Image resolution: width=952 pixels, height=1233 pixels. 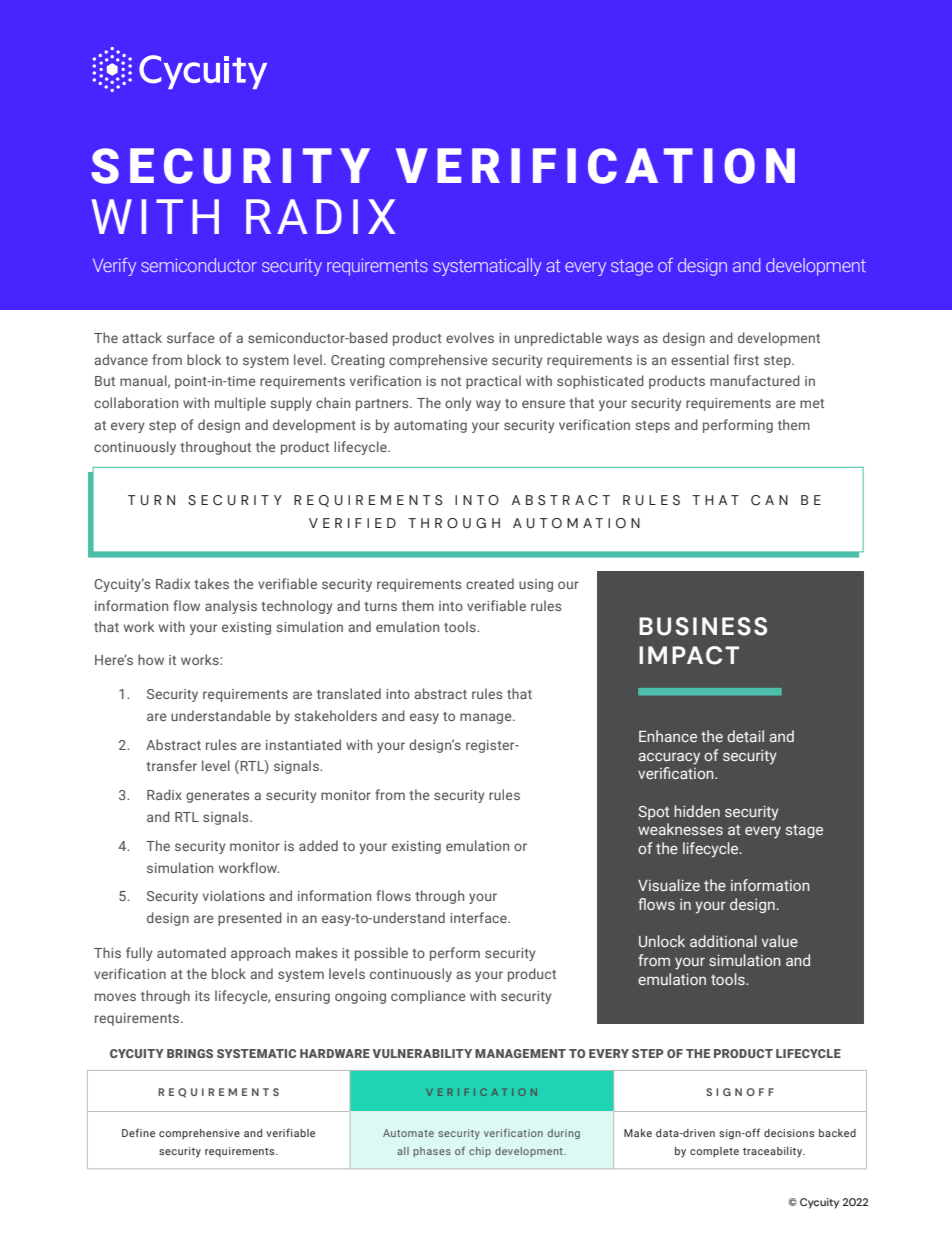 What do you see at coordinates (745, 736) in the image?
I see `detail` at bounding box center [745, 736].
